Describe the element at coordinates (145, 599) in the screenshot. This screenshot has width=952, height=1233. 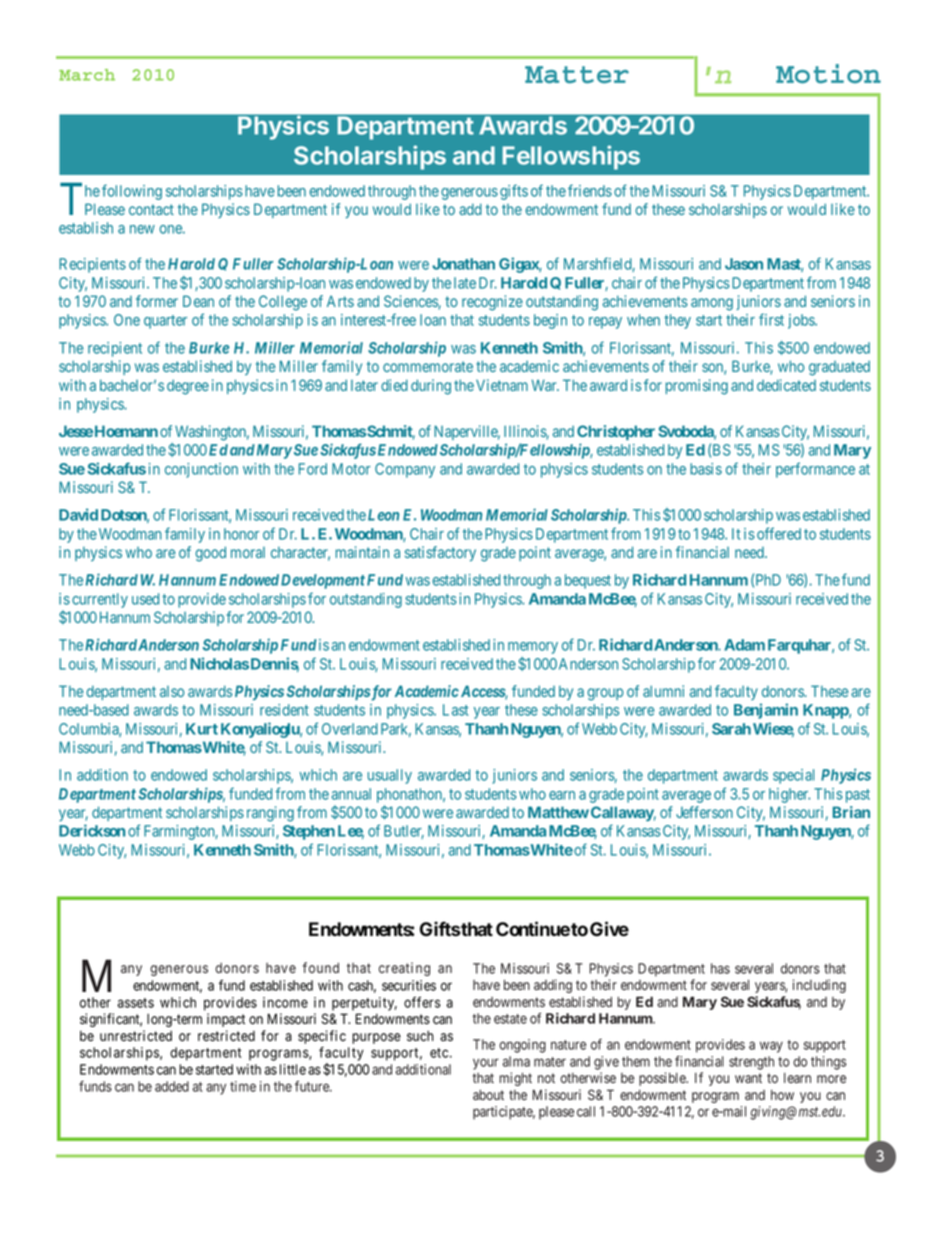
I see `used` at that location.
